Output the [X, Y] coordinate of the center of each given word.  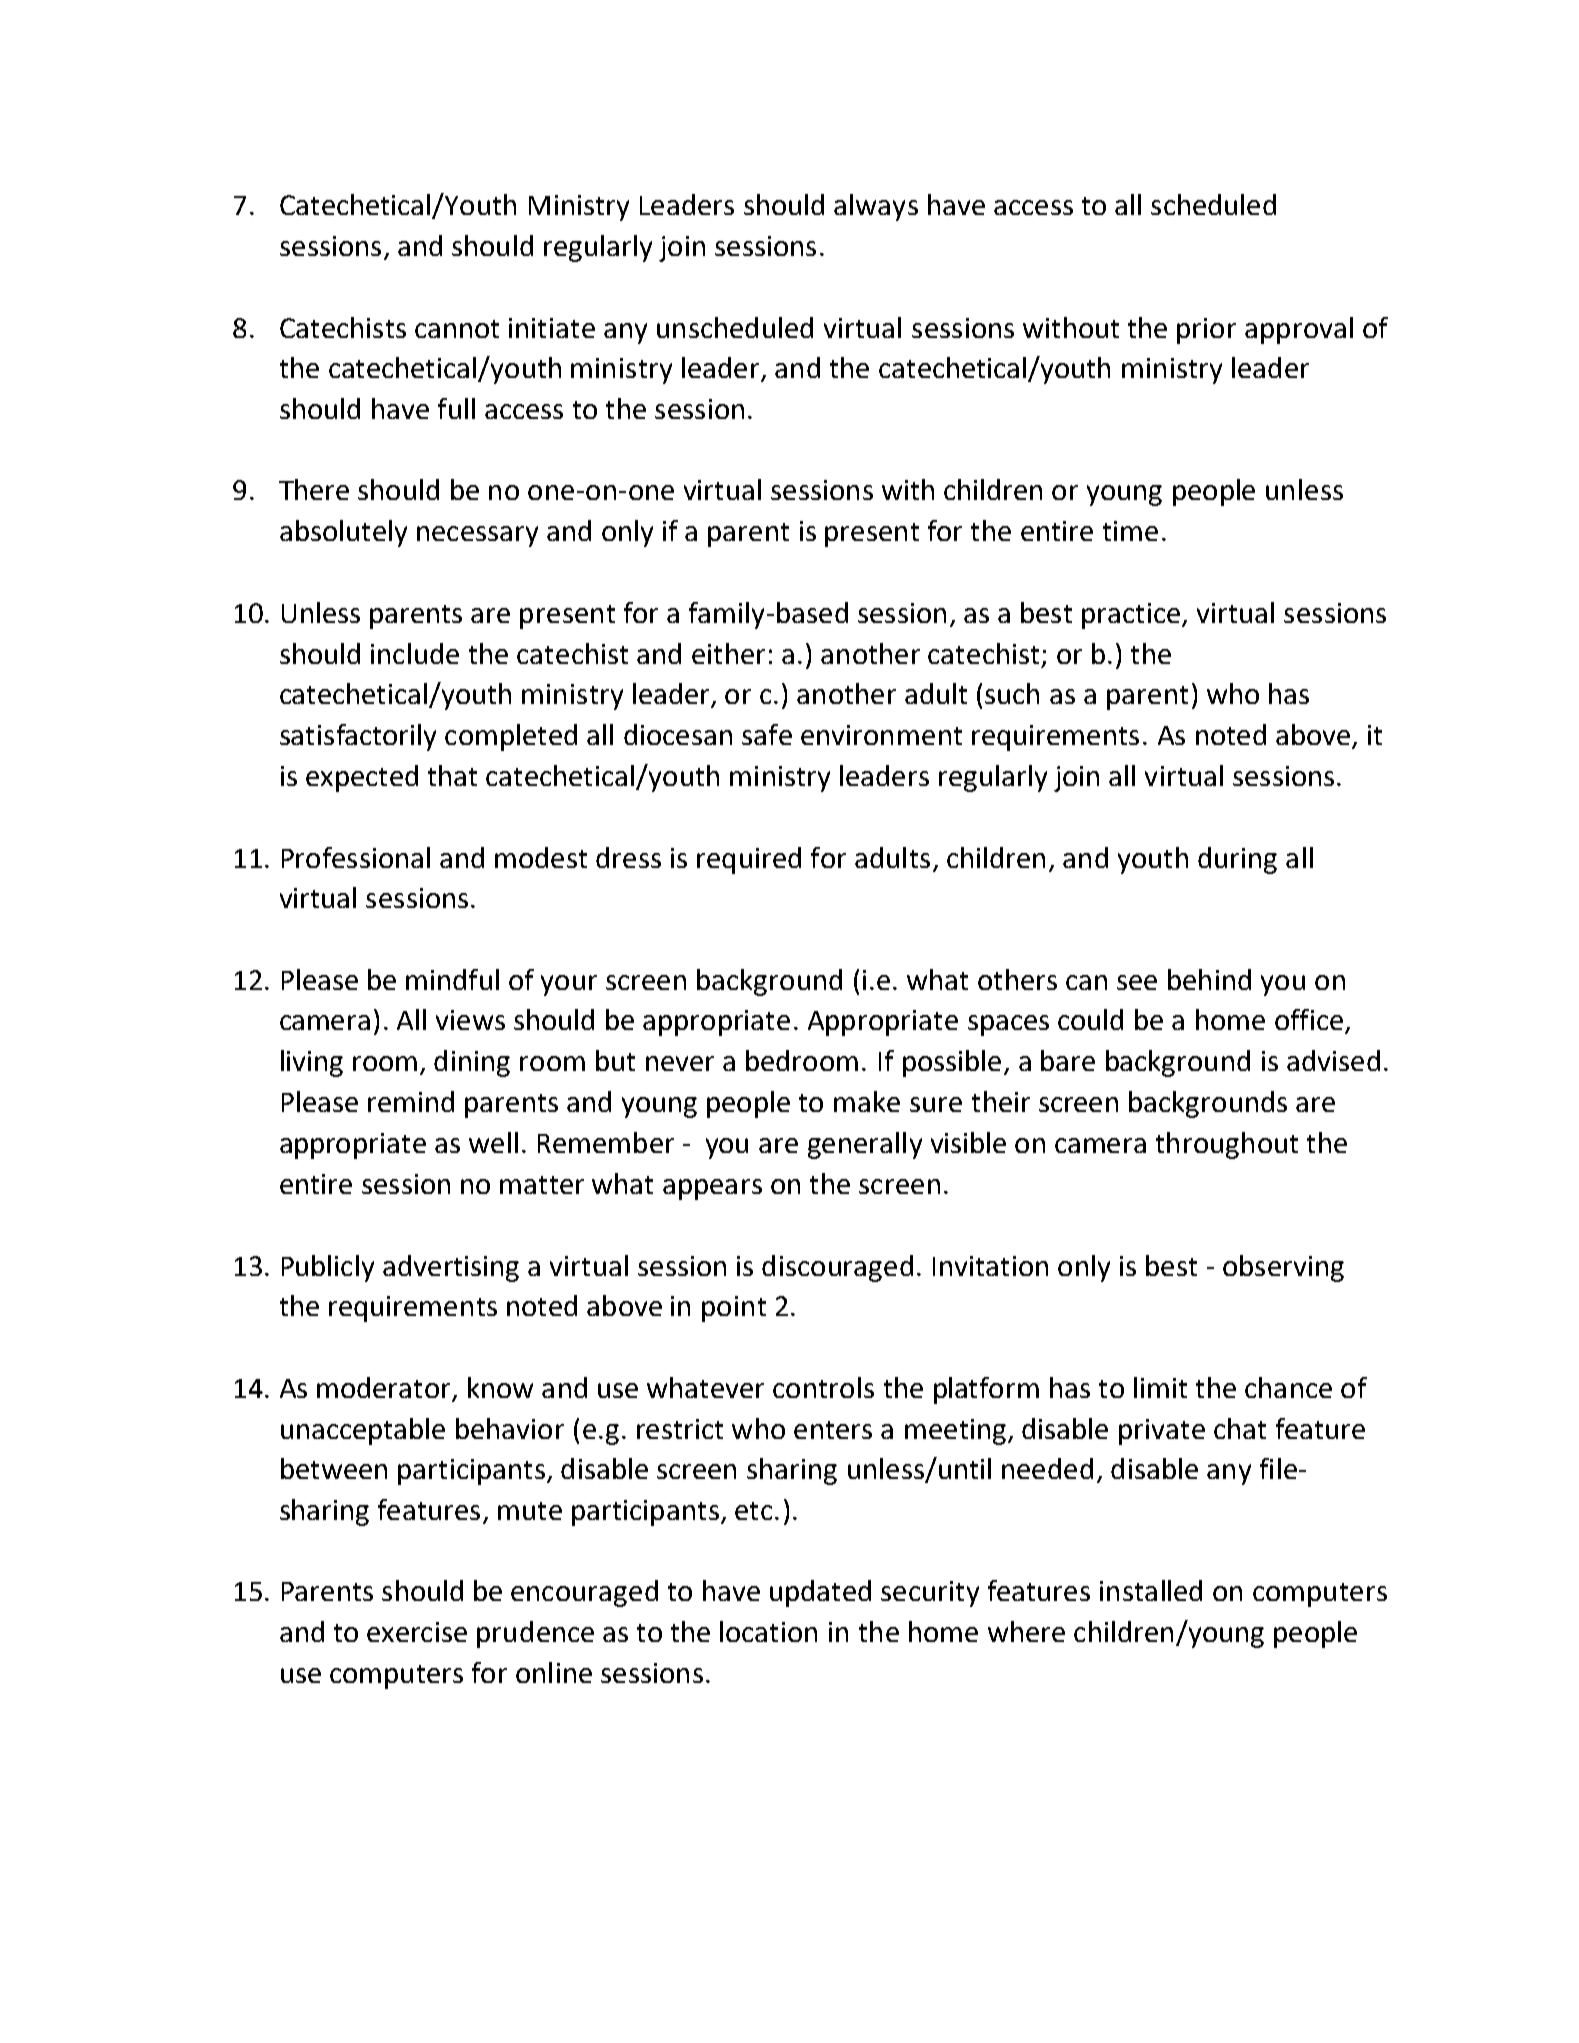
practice [1131, 616]
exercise [417, 1632]
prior [1206, 331]
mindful [452, 979]
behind [1209, 979]
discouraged [837, 1268]
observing [1283, 1268]
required [749, 860]
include [415, 653]
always [876, 207]
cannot [457, 329]
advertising [451, 1268]
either [728, 653]
